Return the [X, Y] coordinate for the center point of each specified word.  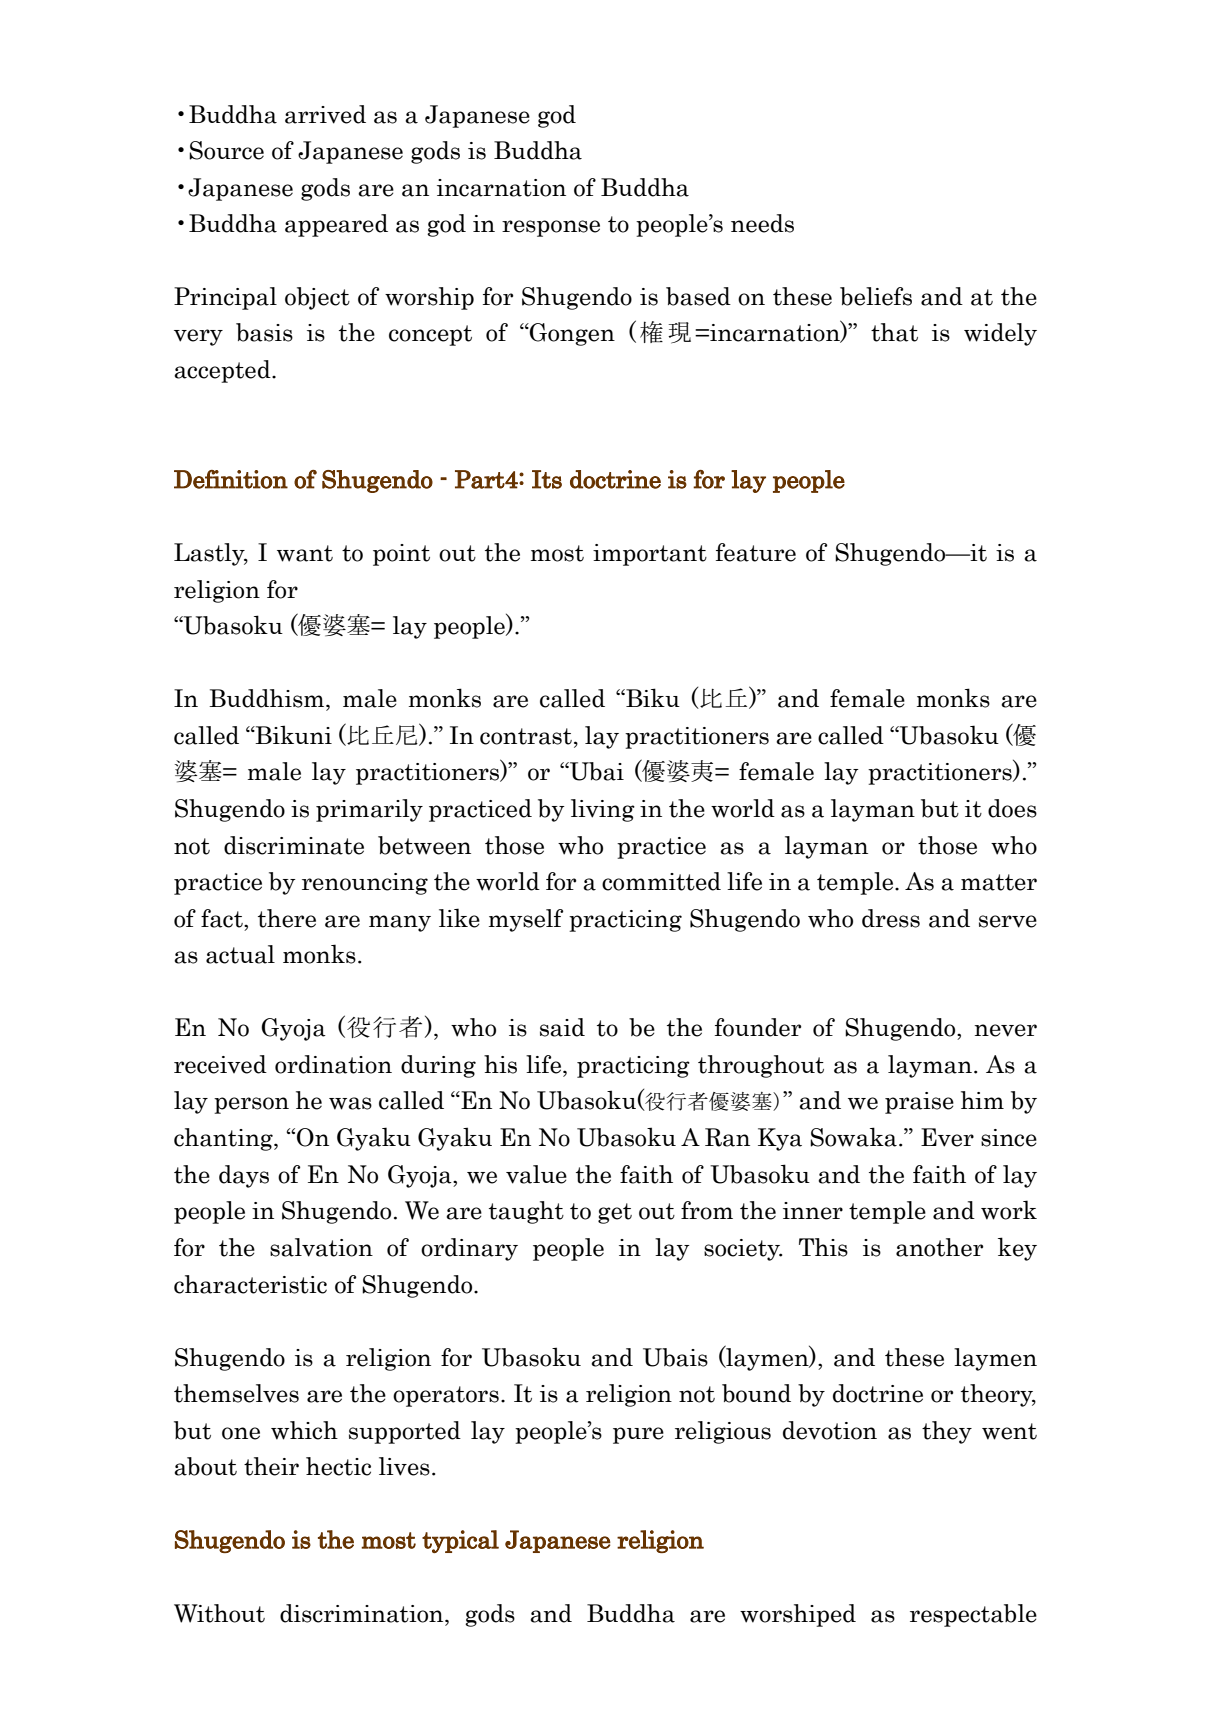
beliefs [876, 296]
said [562, 1027]
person [251, 1105]
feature [756, 552]
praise [919, 1103]
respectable [973, 1615]
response [551, 228]
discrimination [363, 1613]
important [650, 555]
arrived [325, 114]
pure [638, 1435]
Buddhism [268, 698]
